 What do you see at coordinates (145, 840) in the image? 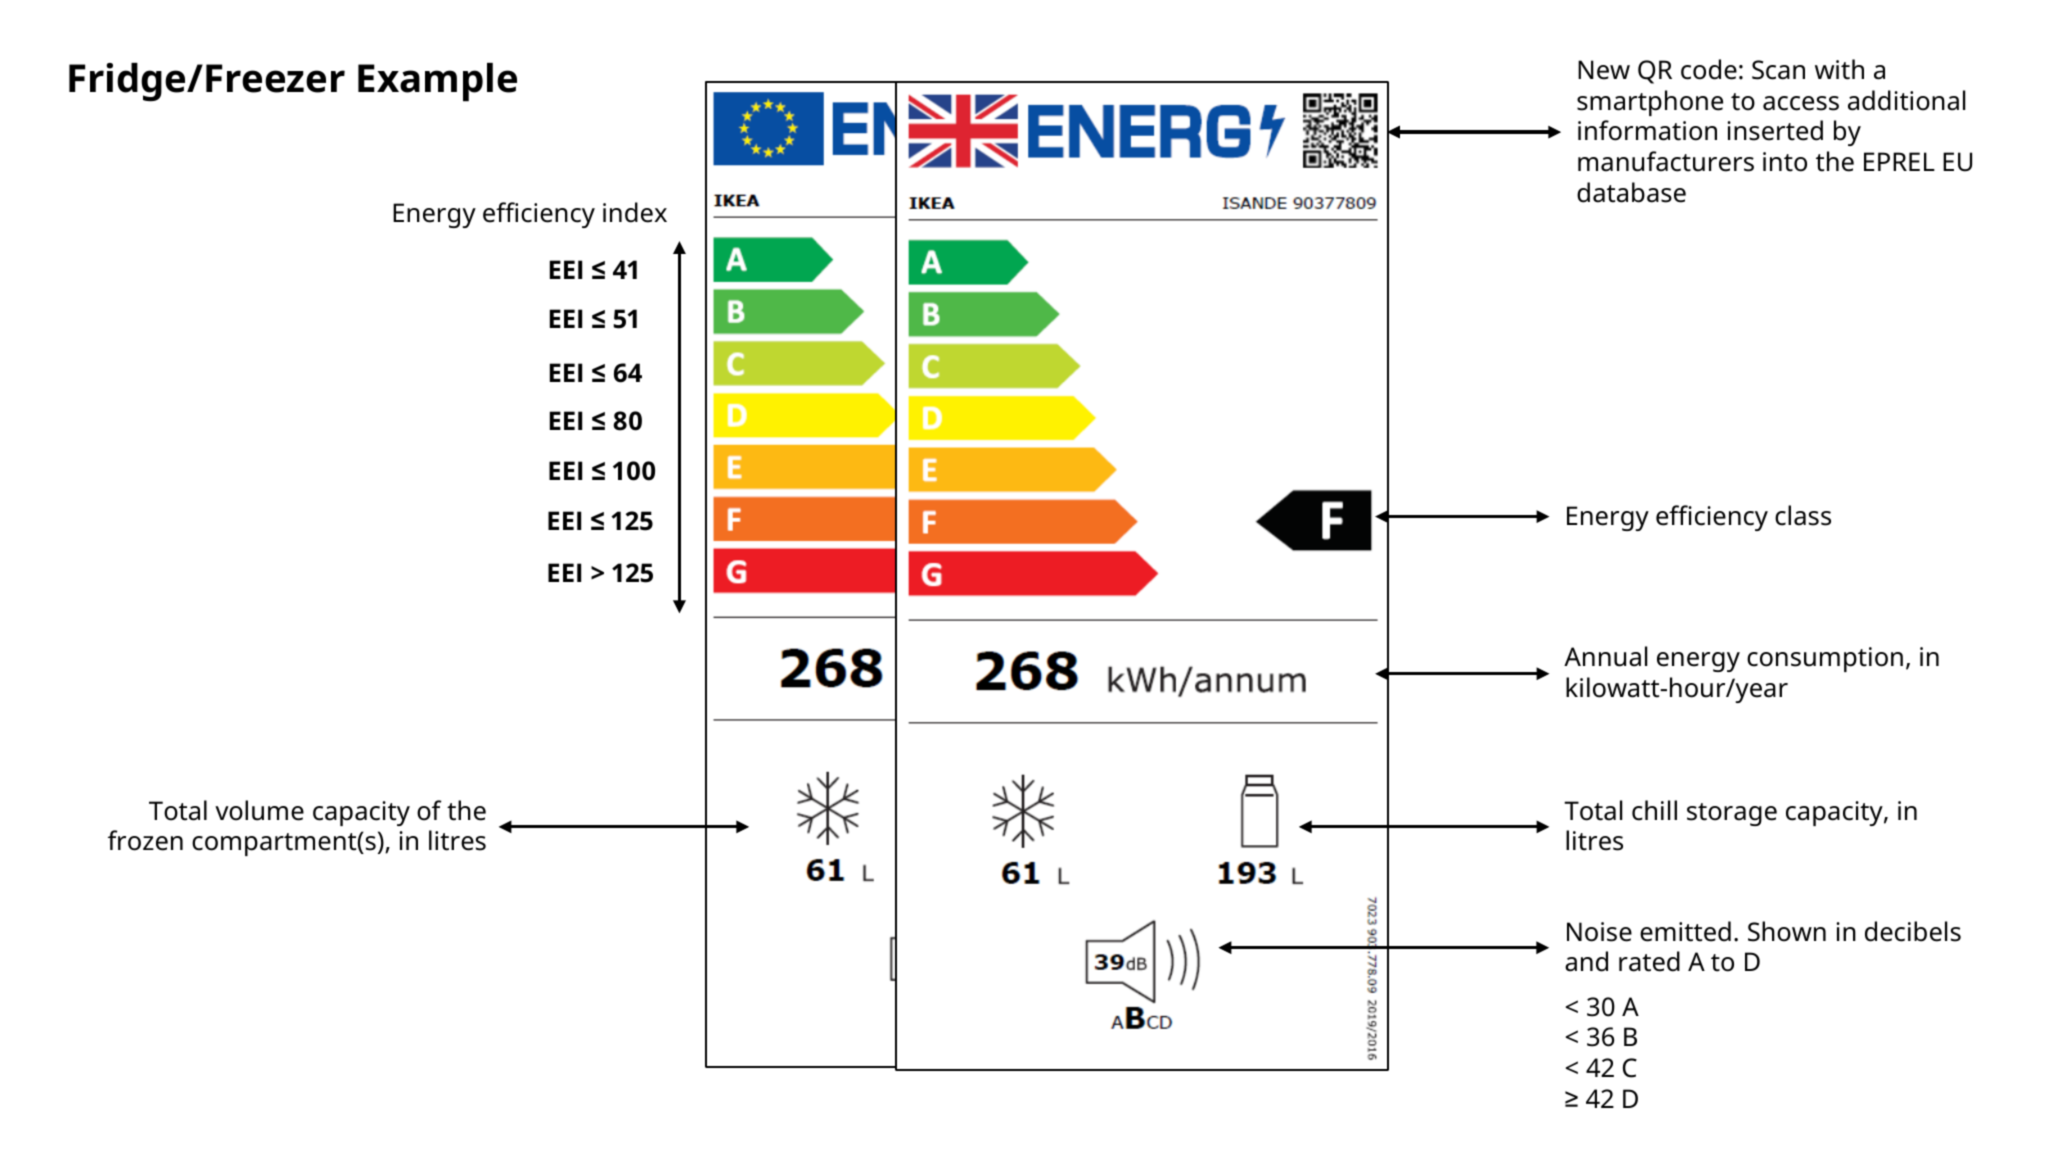
I see `frozen` at bounding box center [145, 840].
